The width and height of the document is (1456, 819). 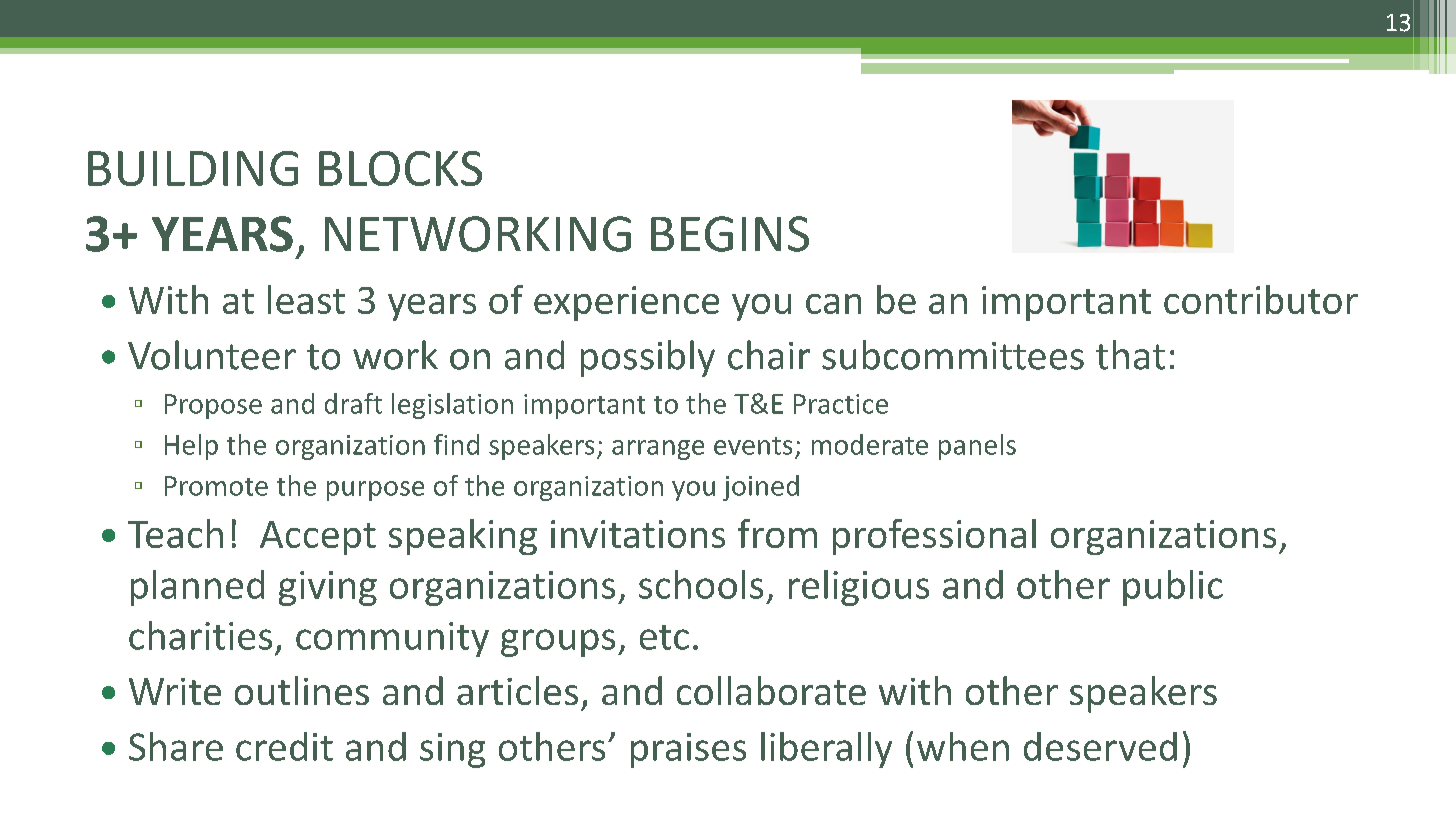 I want to click on that, so click(x=1130, y=355).
